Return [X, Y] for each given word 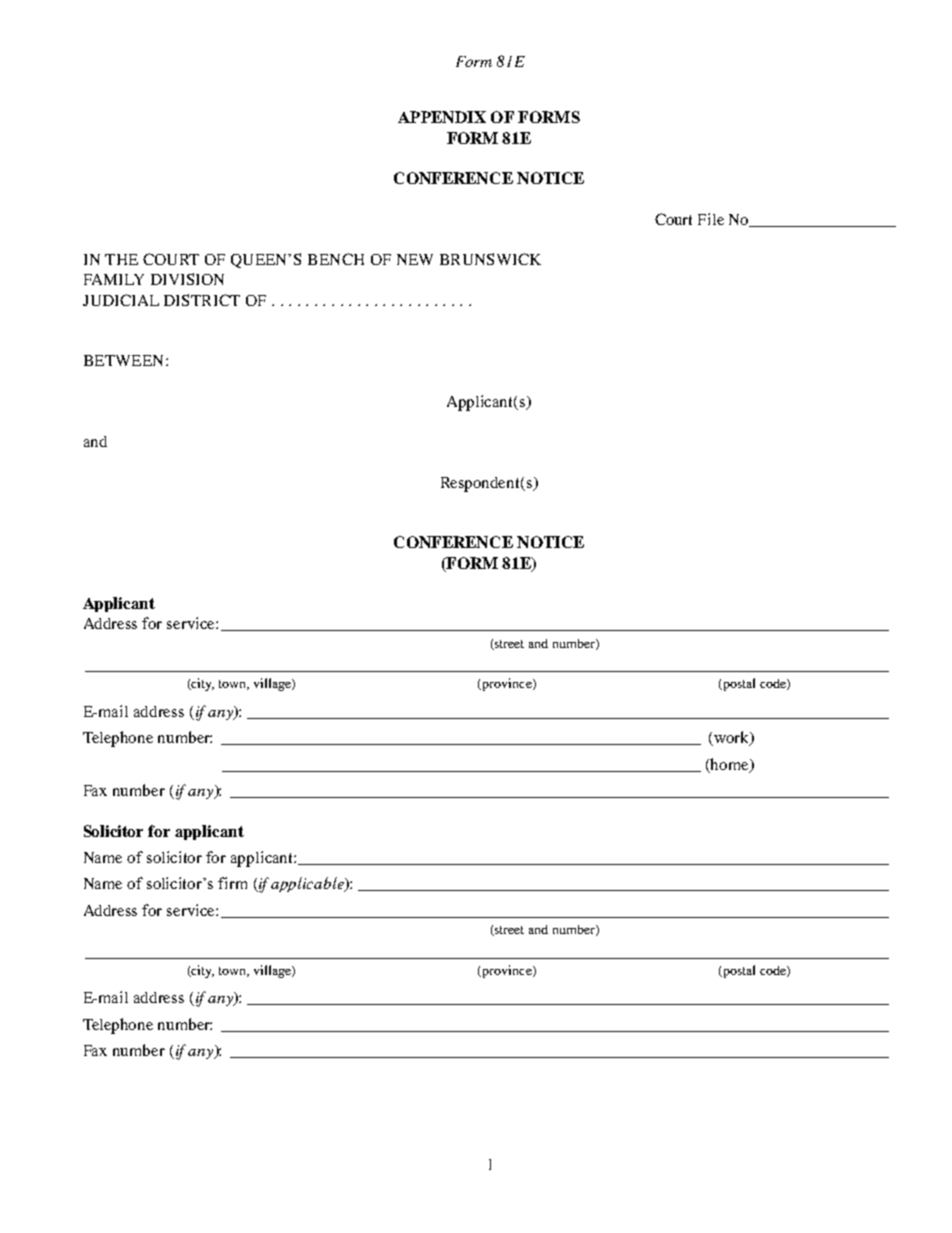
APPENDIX [442, 117]
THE [121, 259]
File [711, 219]
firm [232, 883]
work [732, 738]
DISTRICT [202, 300]
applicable [308, 884]
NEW [415, 259]
